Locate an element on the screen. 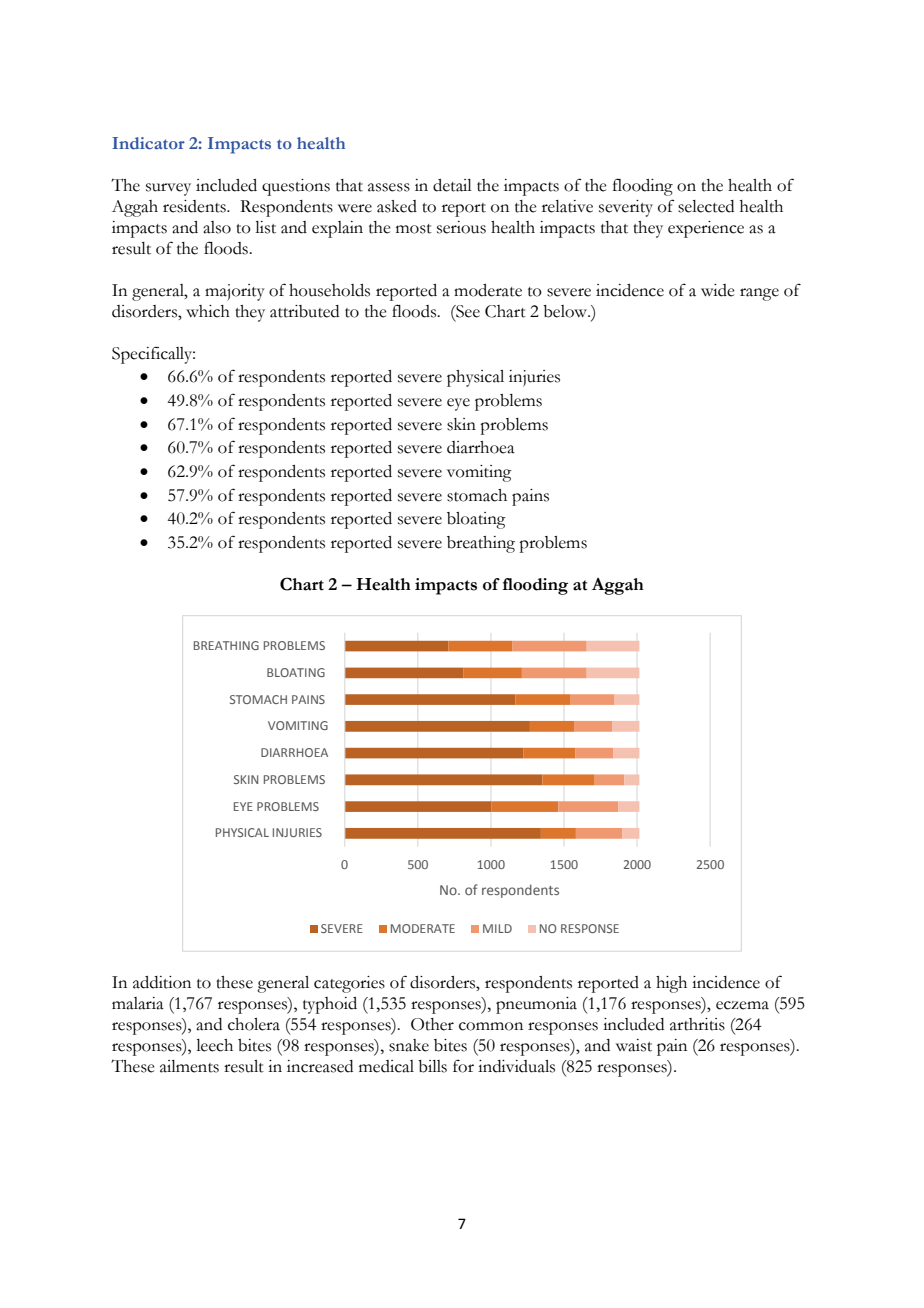 This screenshot has height=1308, width=924. leech is located at coordinates (214, 1045).
